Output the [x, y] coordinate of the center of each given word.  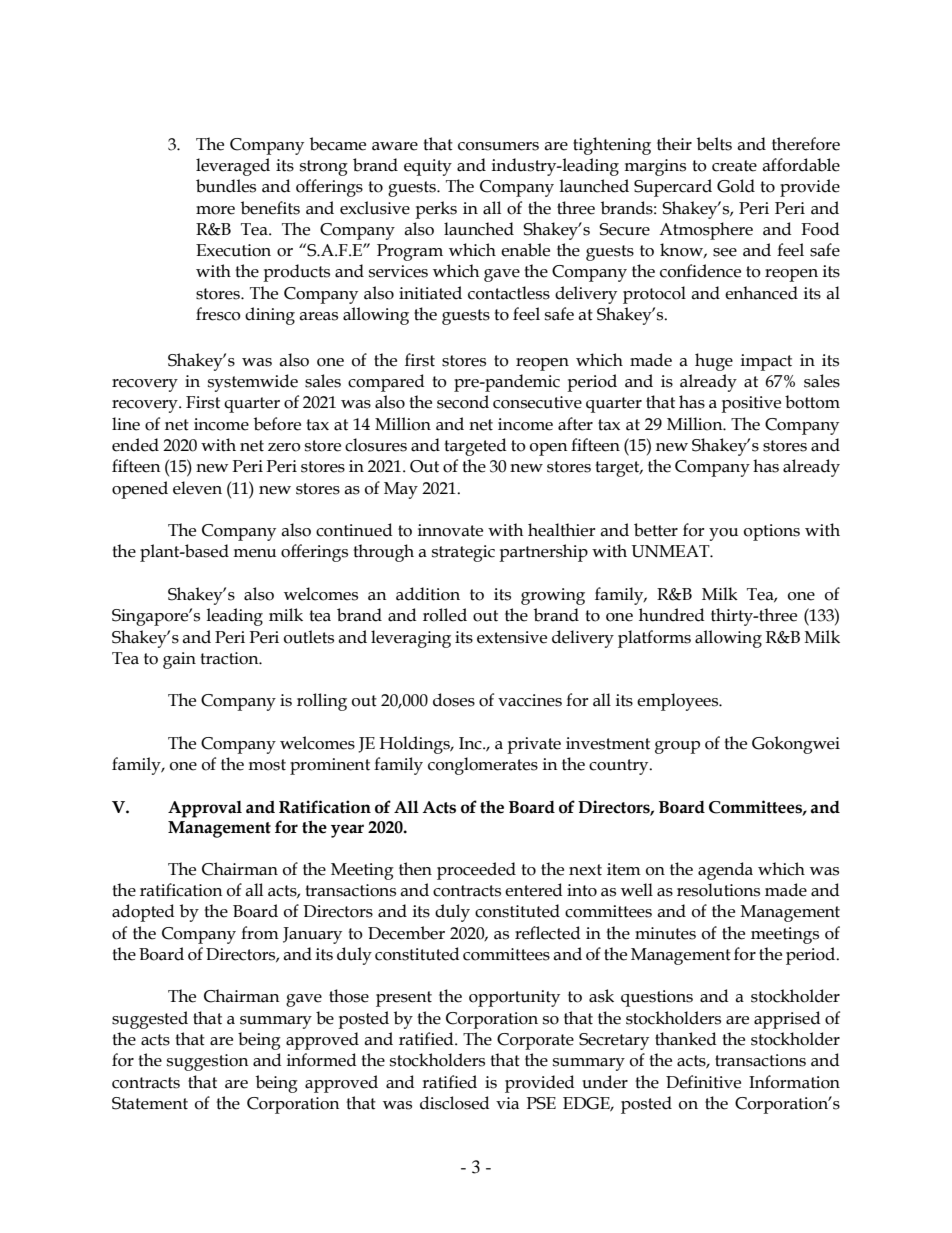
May [401, 490]
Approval [205, 809]
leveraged [233, 167]
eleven [197, 488]
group [677, 747]
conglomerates [483, 766]
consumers [498, 146]
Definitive [703, 1082]
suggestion [208, 1062]
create [734, 166]
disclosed [455, 1103]
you [723, 534]
